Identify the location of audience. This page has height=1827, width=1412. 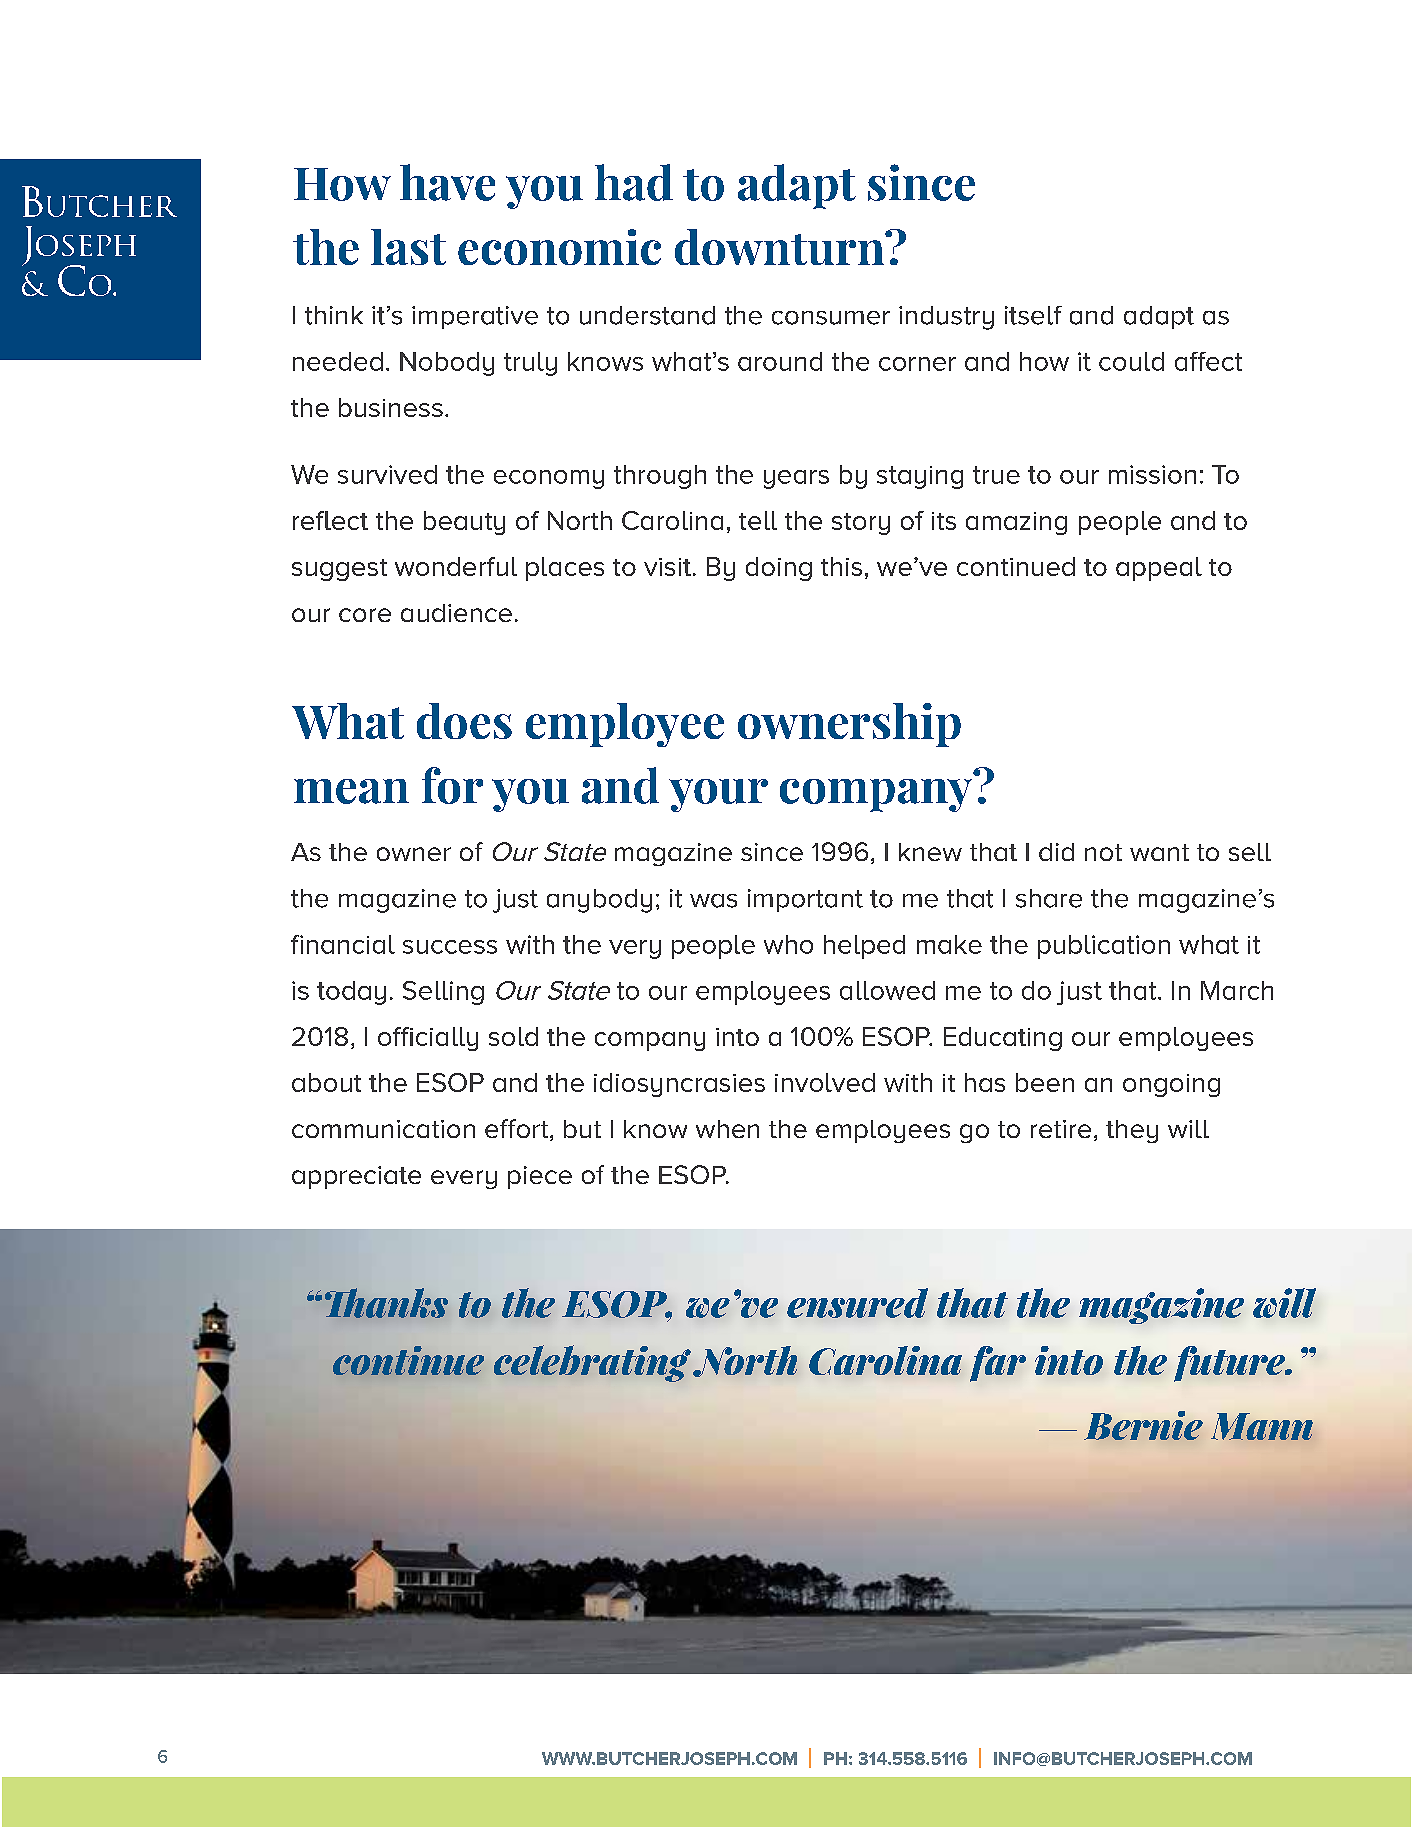
(456, 613).
